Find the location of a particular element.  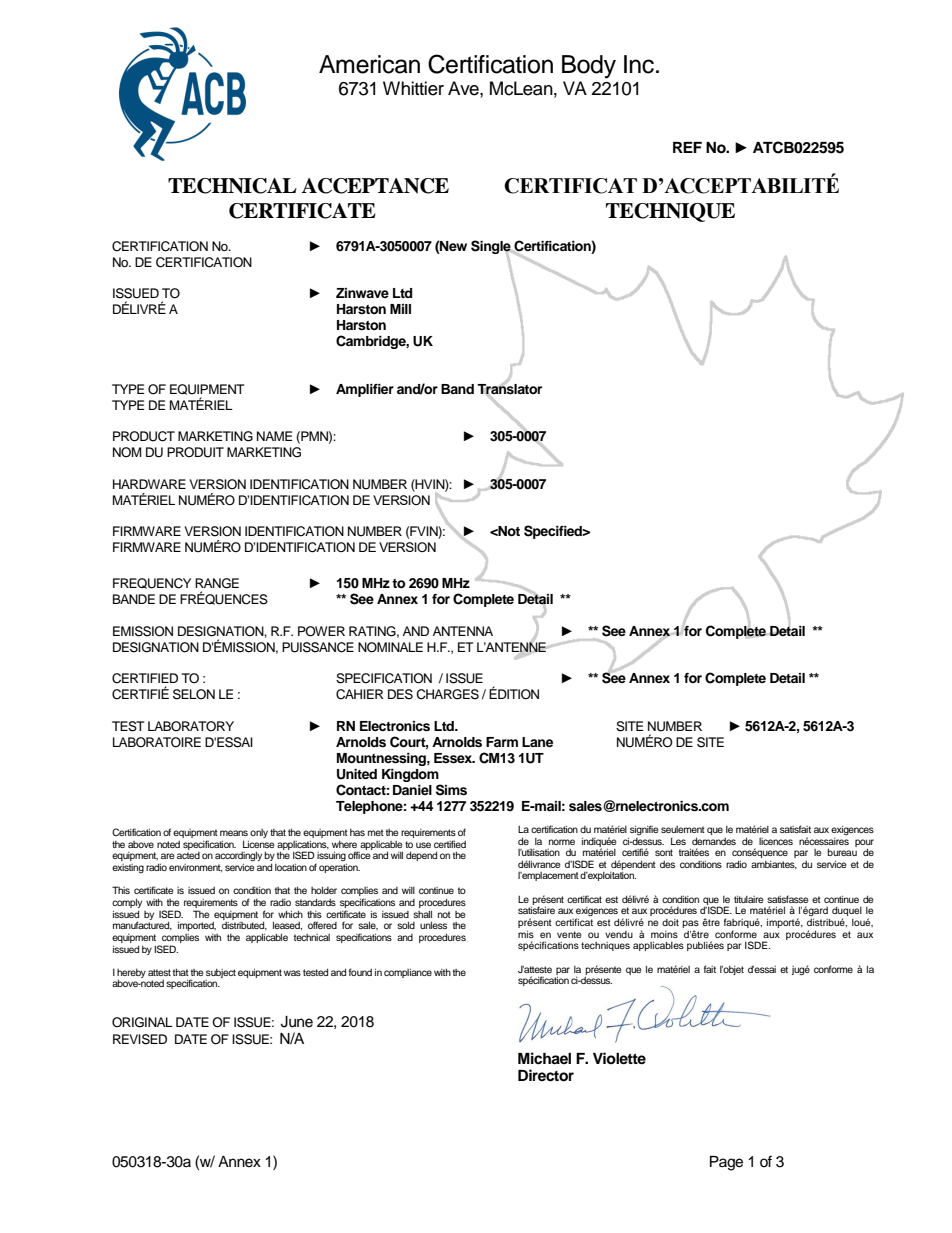

ANTENNA is located at coordinates (463, 631).
